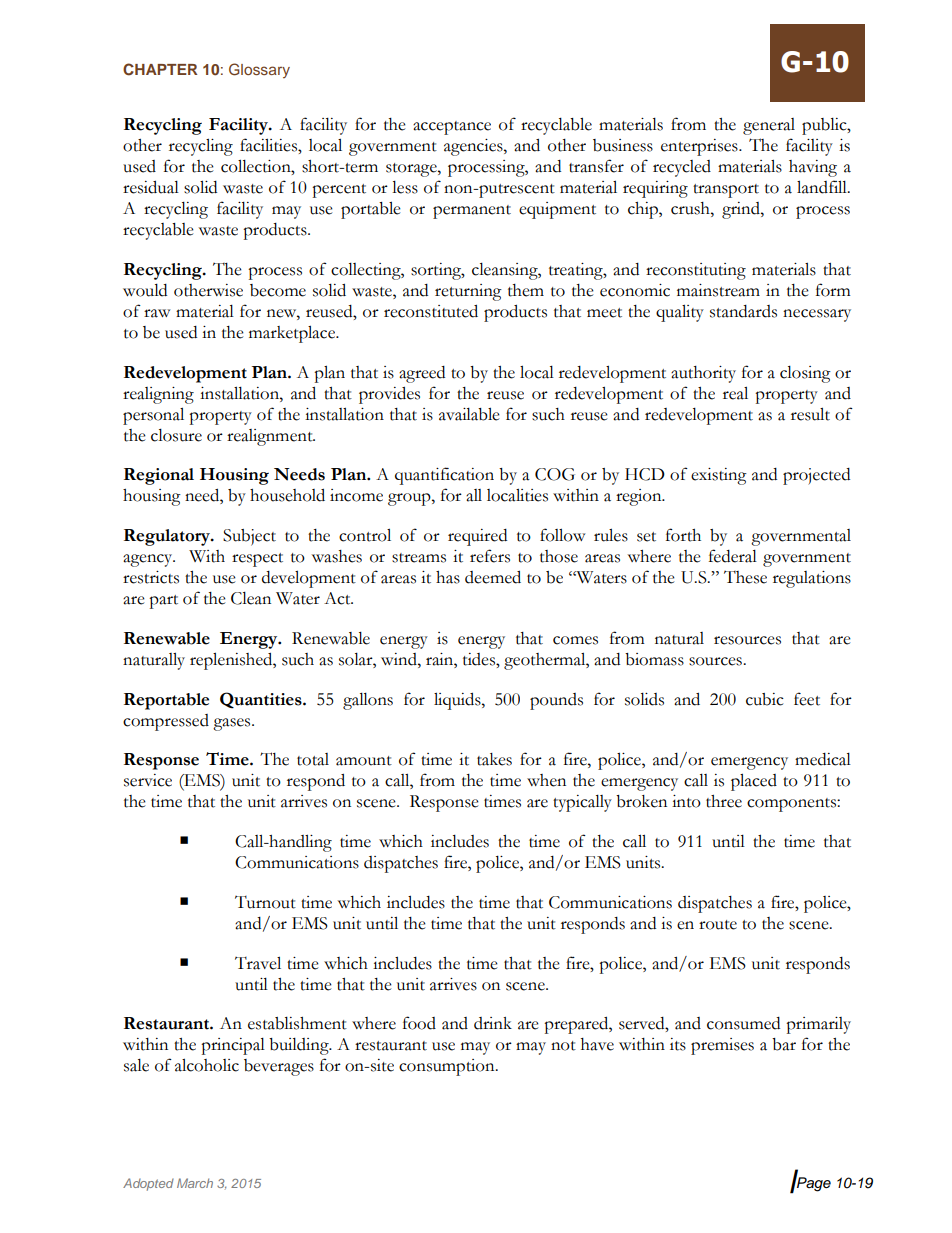 This screenshot has height=1233, width=952. I want to click on available, so click(469, 414).
